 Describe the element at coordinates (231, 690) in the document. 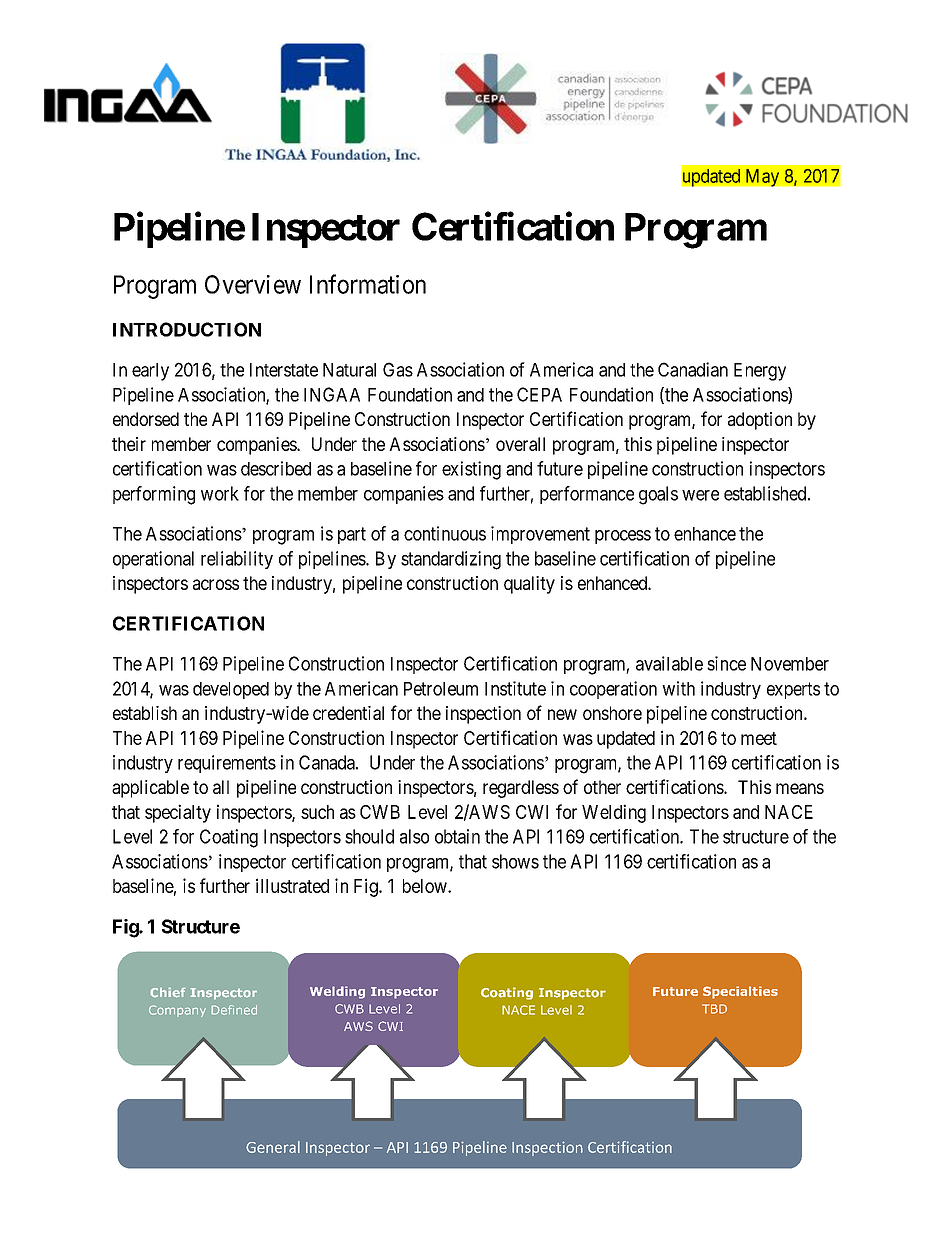

I see `developed` at that location.
